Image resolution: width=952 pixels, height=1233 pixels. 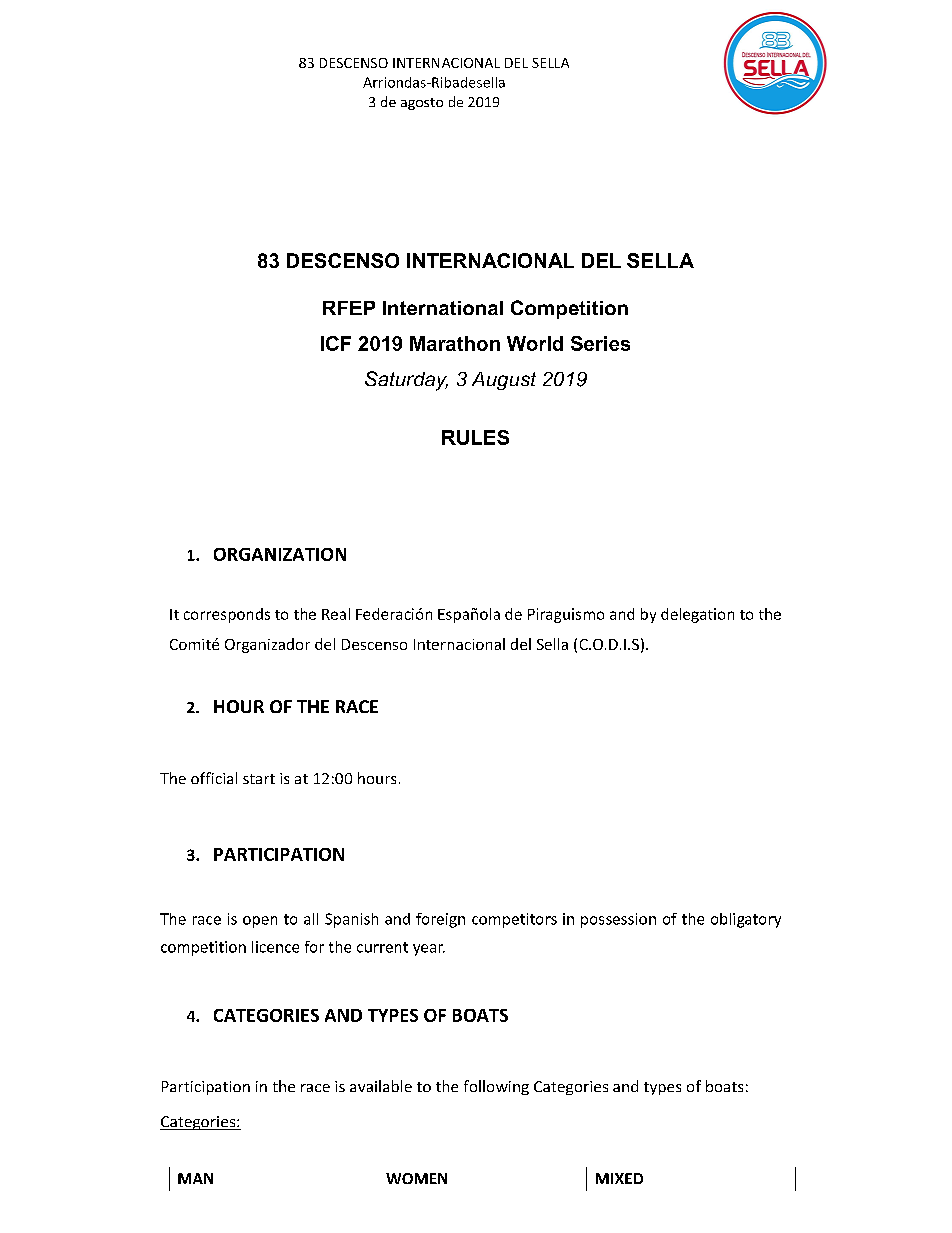 What do you see at coordinates (697, 615) in the page?
I see `delegation` at bounding box center [697, 615].
